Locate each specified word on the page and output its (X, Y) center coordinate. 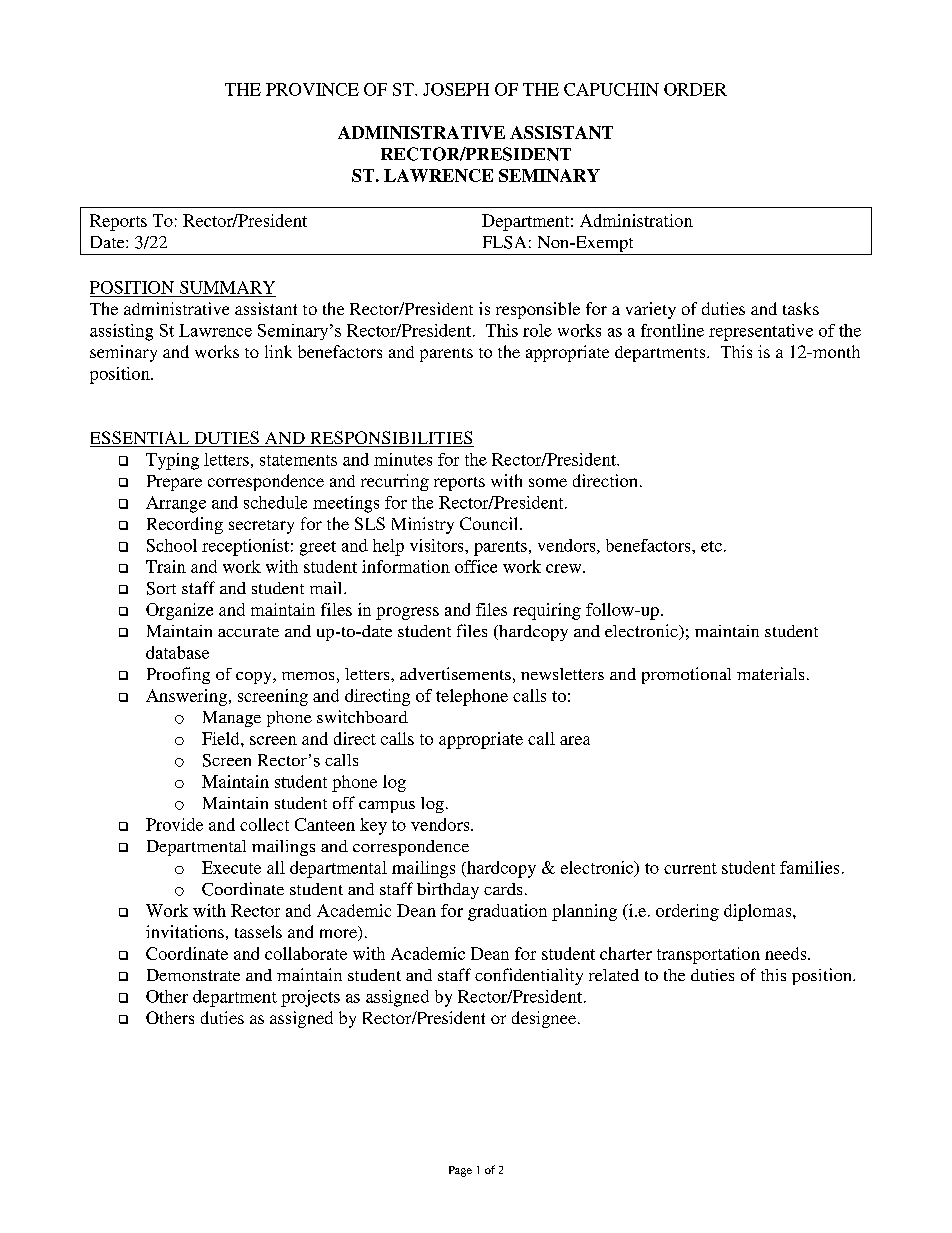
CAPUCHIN (611, 89)
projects (310, 998)
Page (460, 1171)
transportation (708, 955)
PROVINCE (312, 89)
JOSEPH (456, 89)
